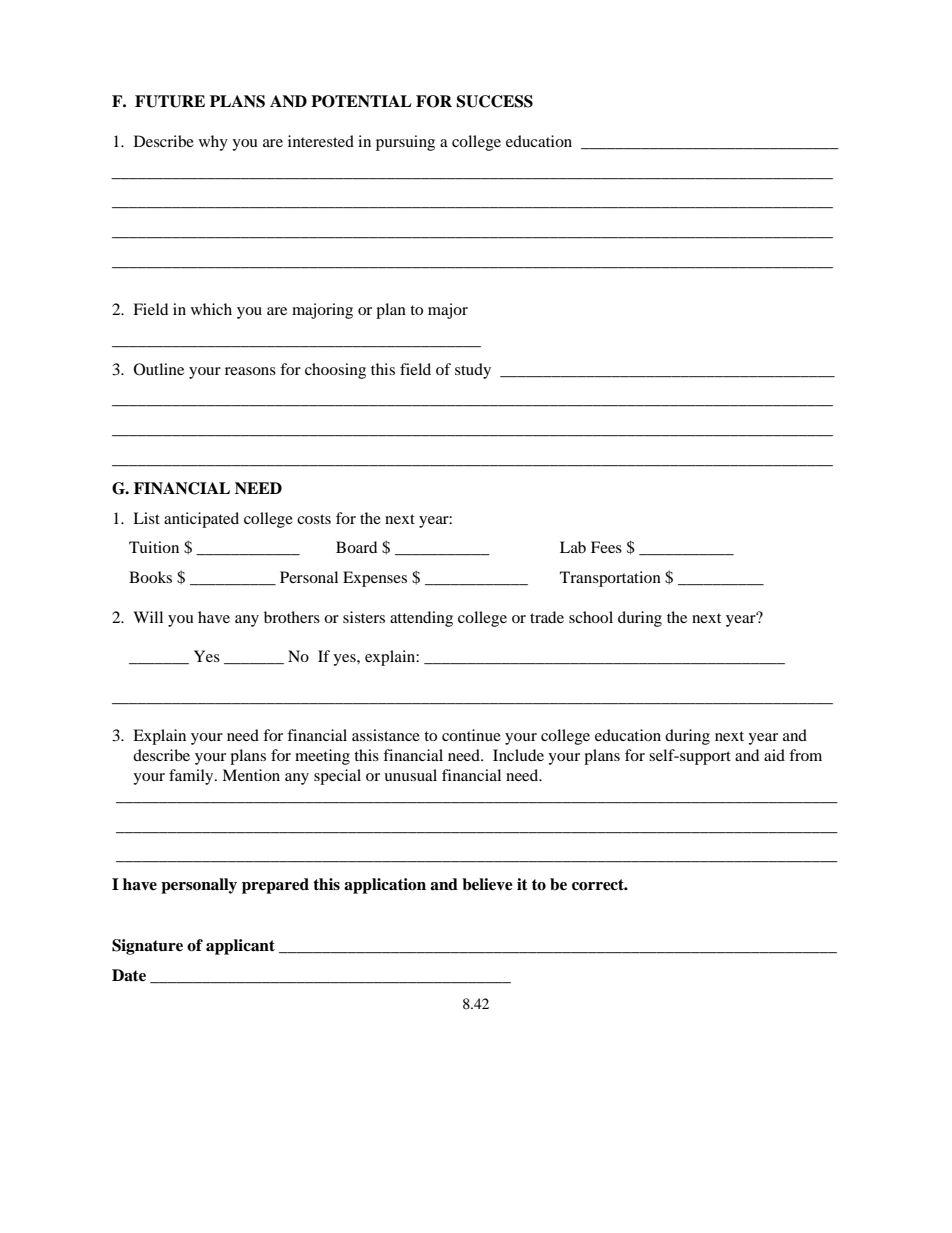 Image resolution: width=952 pixels, height=1233 pixels. Describe the element at coordinates (774, 755) in the screenshot. I see `aid` at that location.
